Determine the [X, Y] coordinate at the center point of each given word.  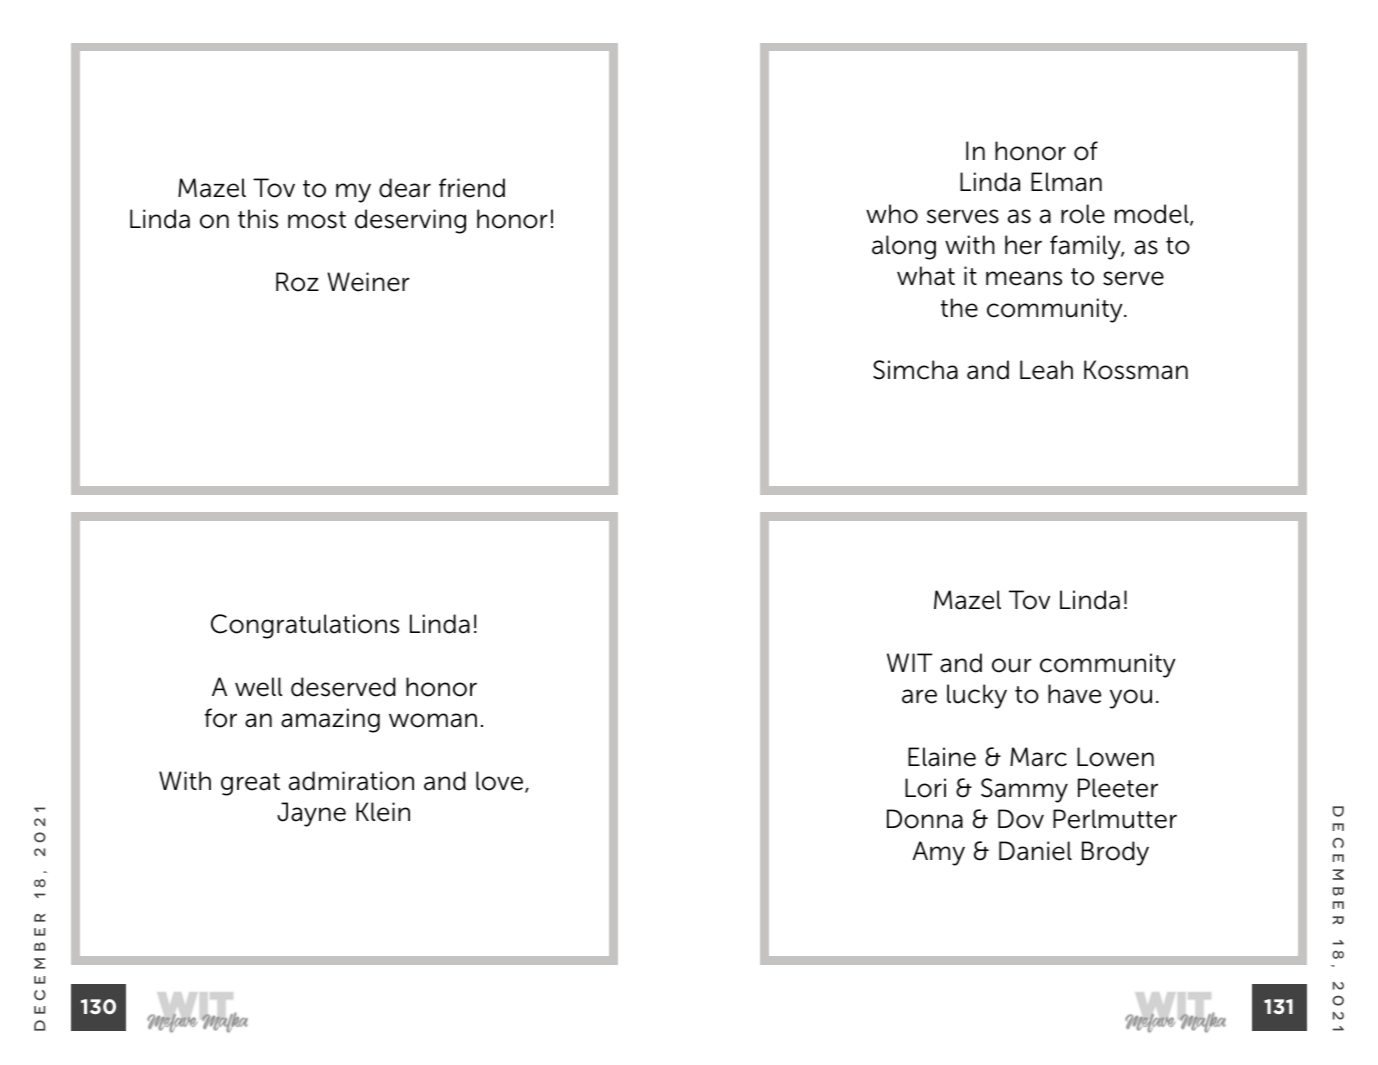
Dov [1021, 819]
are [919, 696]
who [892, 214]
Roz [297, 282]
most [317, 220]
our [1012, 665]
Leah [1046, 370]
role [1083, 214]
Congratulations [305, 626]
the [959, 308]
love [501, 782]
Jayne [311, 814]
